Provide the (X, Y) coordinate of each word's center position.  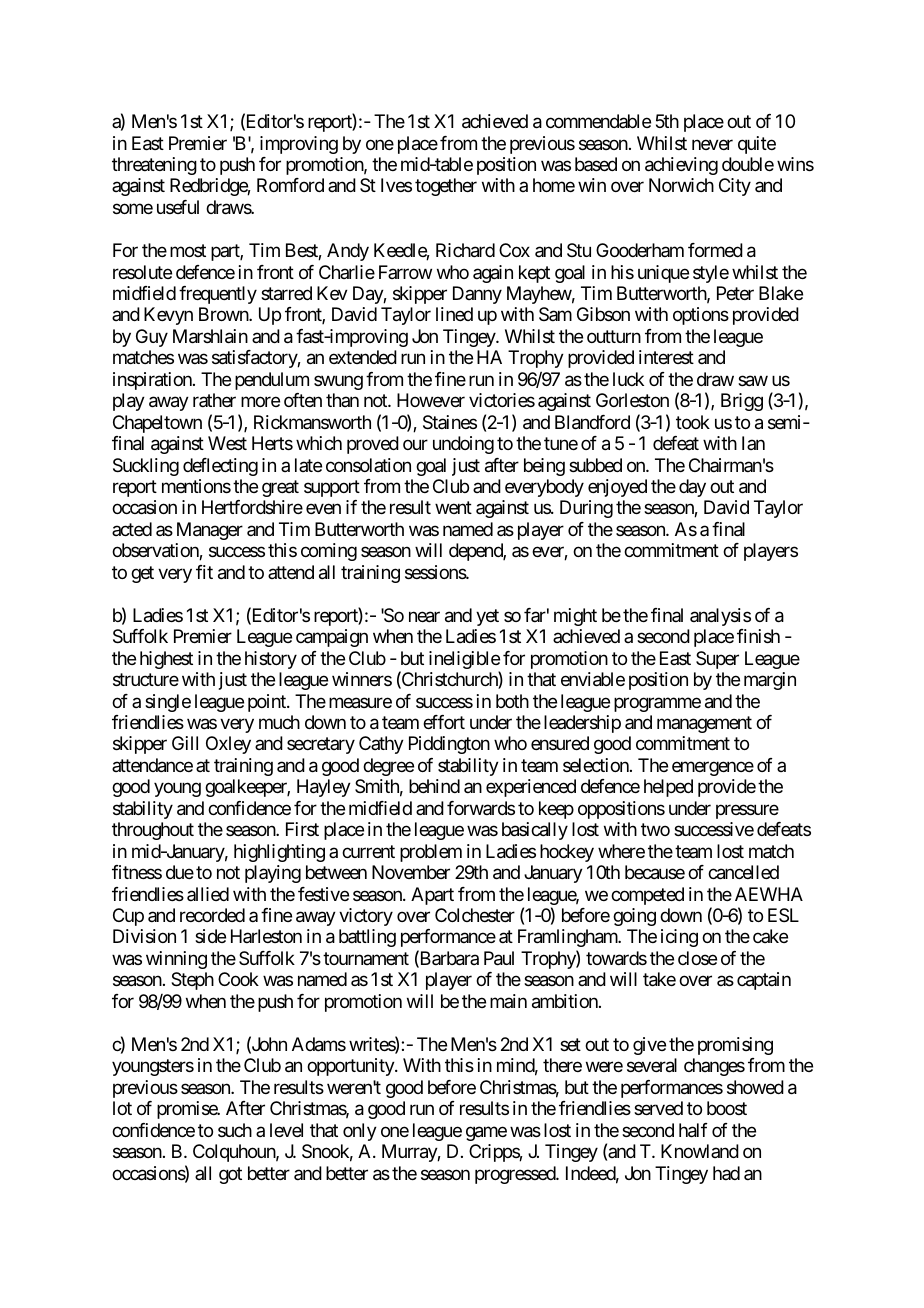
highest (166, 660)
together (446, 187)
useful (178, 207)
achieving (681, 166)
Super (717, 660)
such (235, 1130)
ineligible (464, 661)
